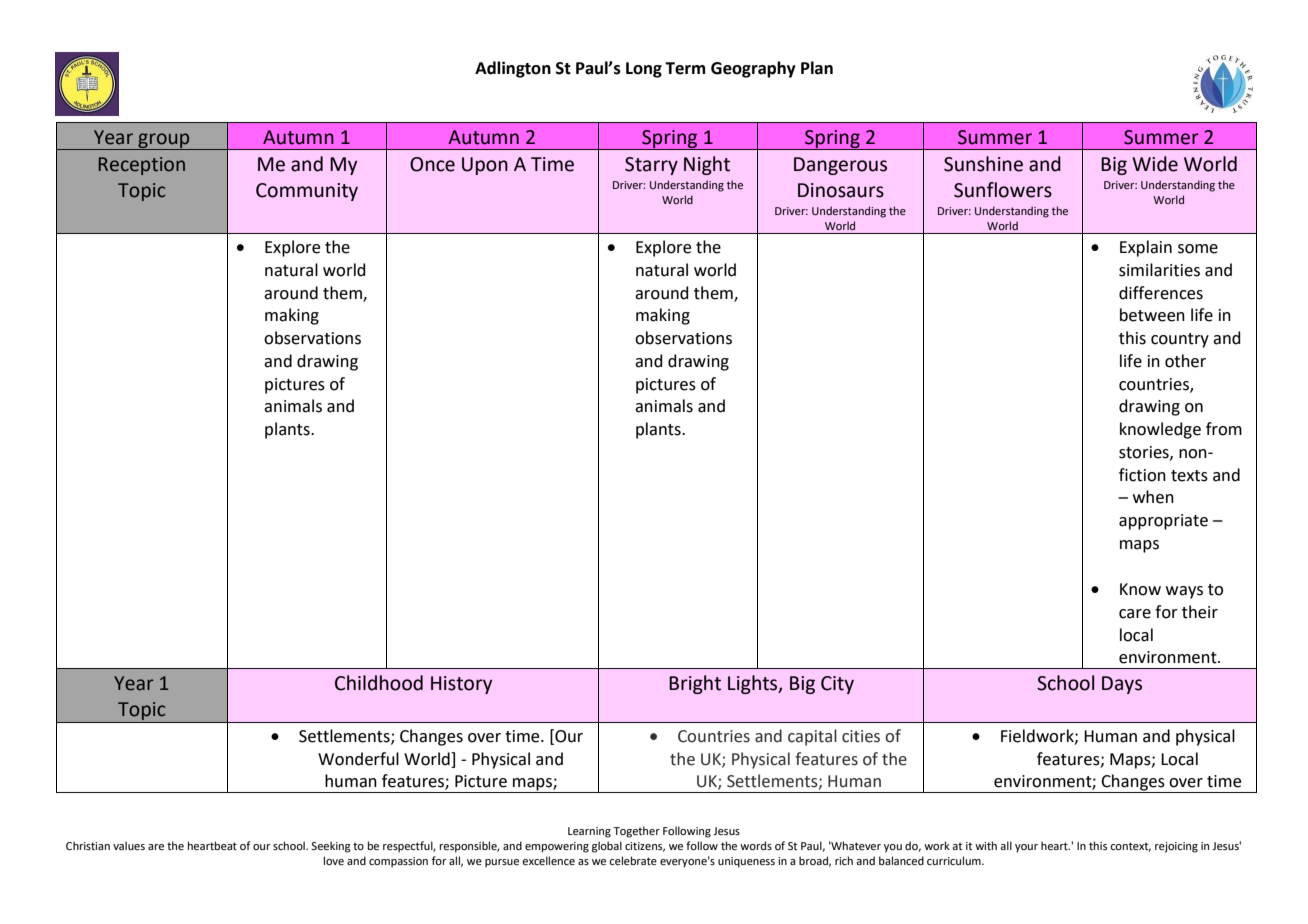 The width and height of the screenshot is (1308, 924). What do you see at coordinates (164, 141) in the screenshot?
I see `group` at bounding box center [164, 141].
